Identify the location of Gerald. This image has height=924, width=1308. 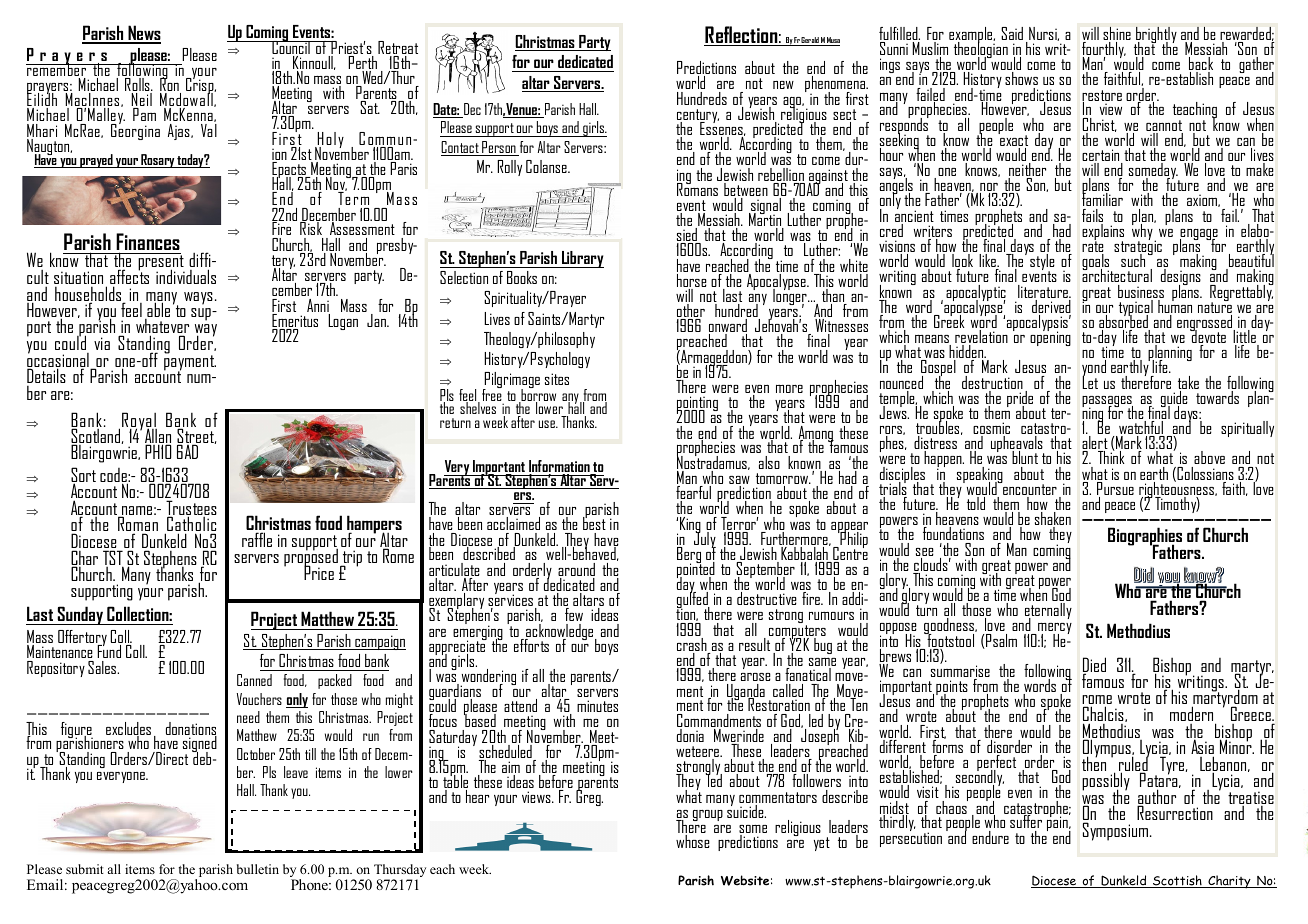
(810, 41).
